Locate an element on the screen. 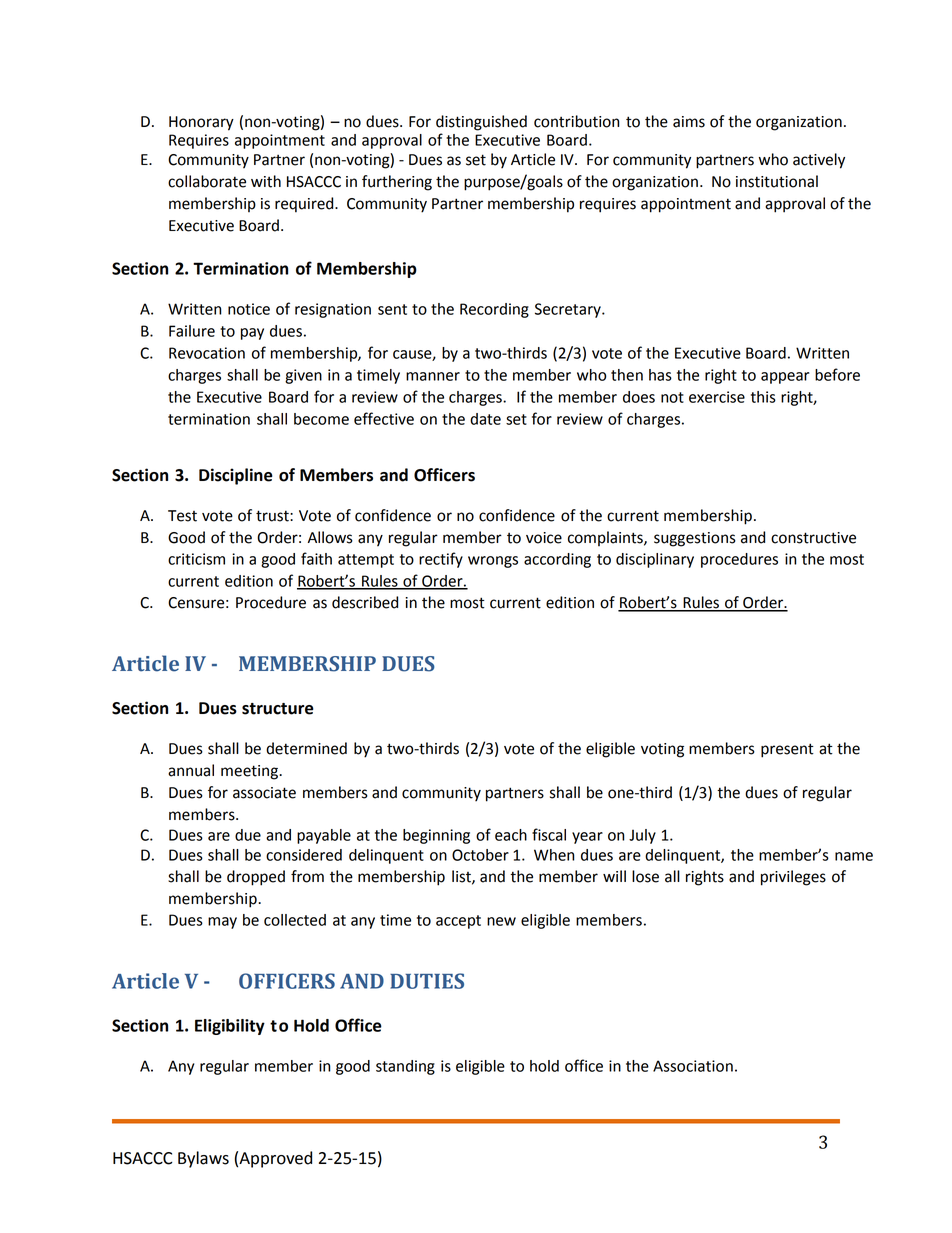 The height and width of the screenshot is (1233, 952). Bylaws is located at coordinates (203, 1159).
